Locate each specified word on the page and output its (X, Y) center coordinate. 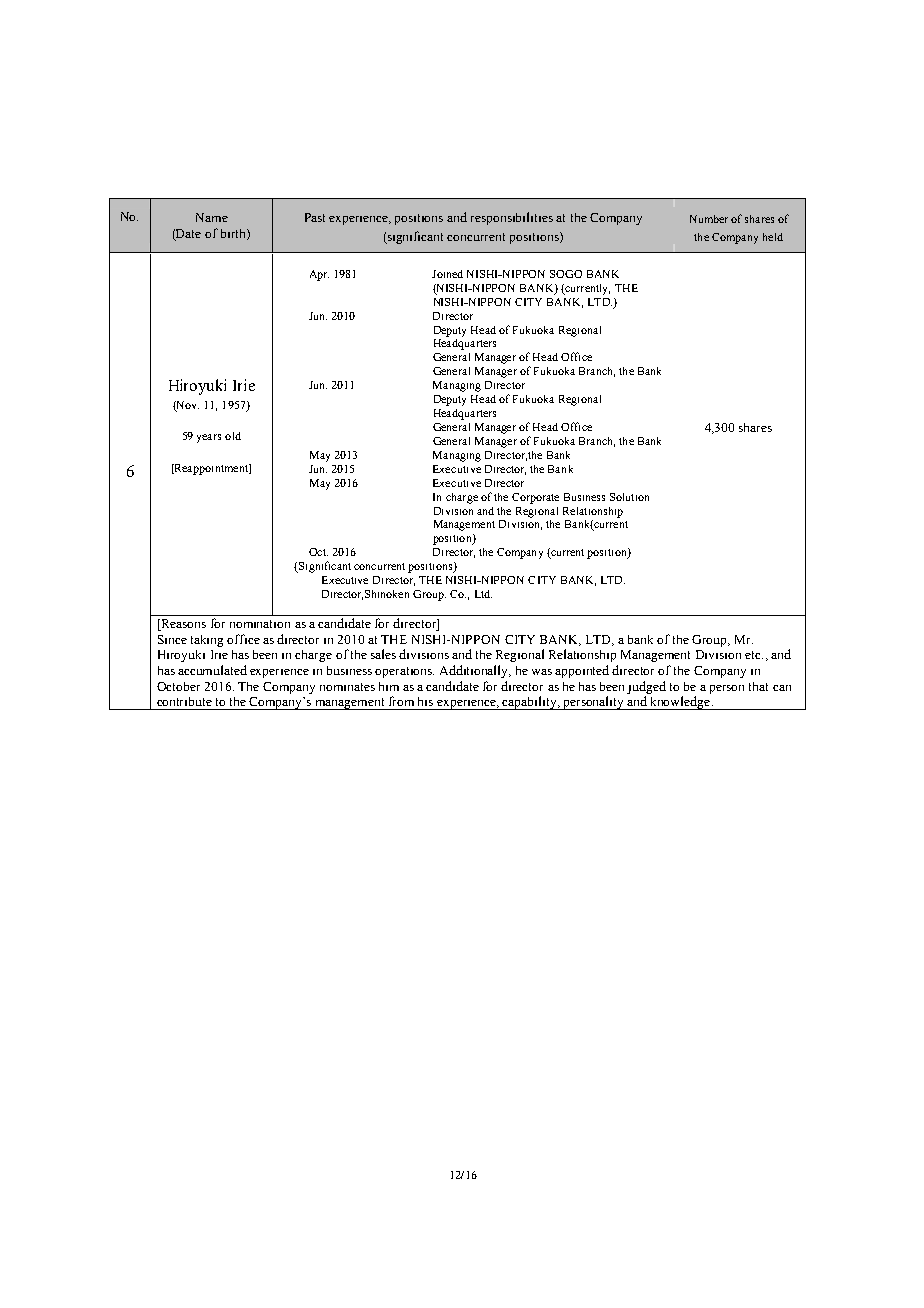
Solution (629, 497)
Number (709, 219)
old (233, 436)
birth (234, 234)
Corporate (535, 498)
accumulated (212, 670)
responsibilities (512, 218)
